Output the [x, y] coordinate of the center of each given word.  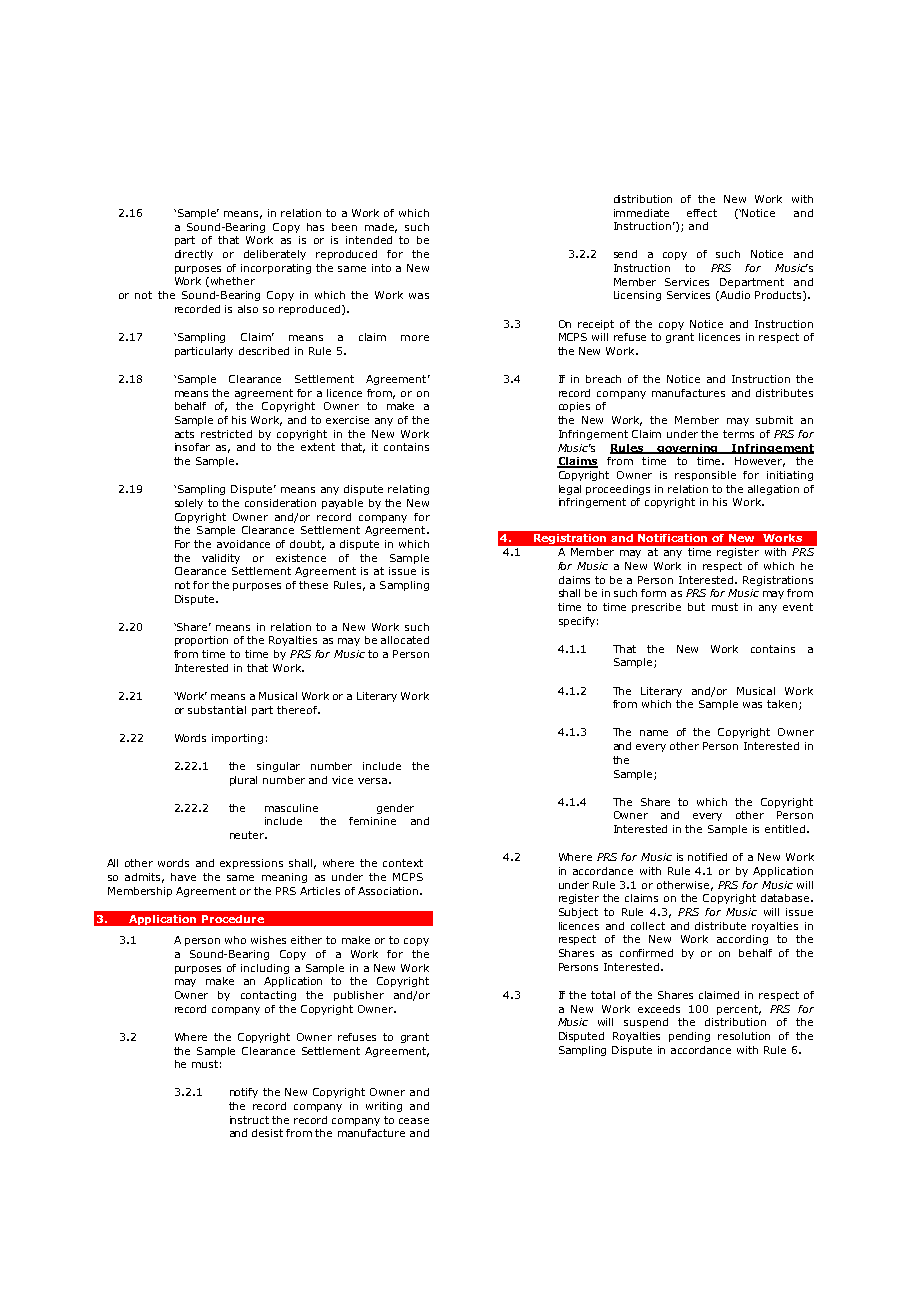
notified [707, 857]
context [403, 863]
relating [408, 490]
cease [414, 1121]
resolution [744, 1036]
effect [702, 213]
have [183, 877]
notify [244, 1093]
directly [194, 255]
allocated [405, 640]
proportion [201, 641]
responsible [705, 476]
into [381, 268]
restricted [226, 434]
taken [783, 705]
